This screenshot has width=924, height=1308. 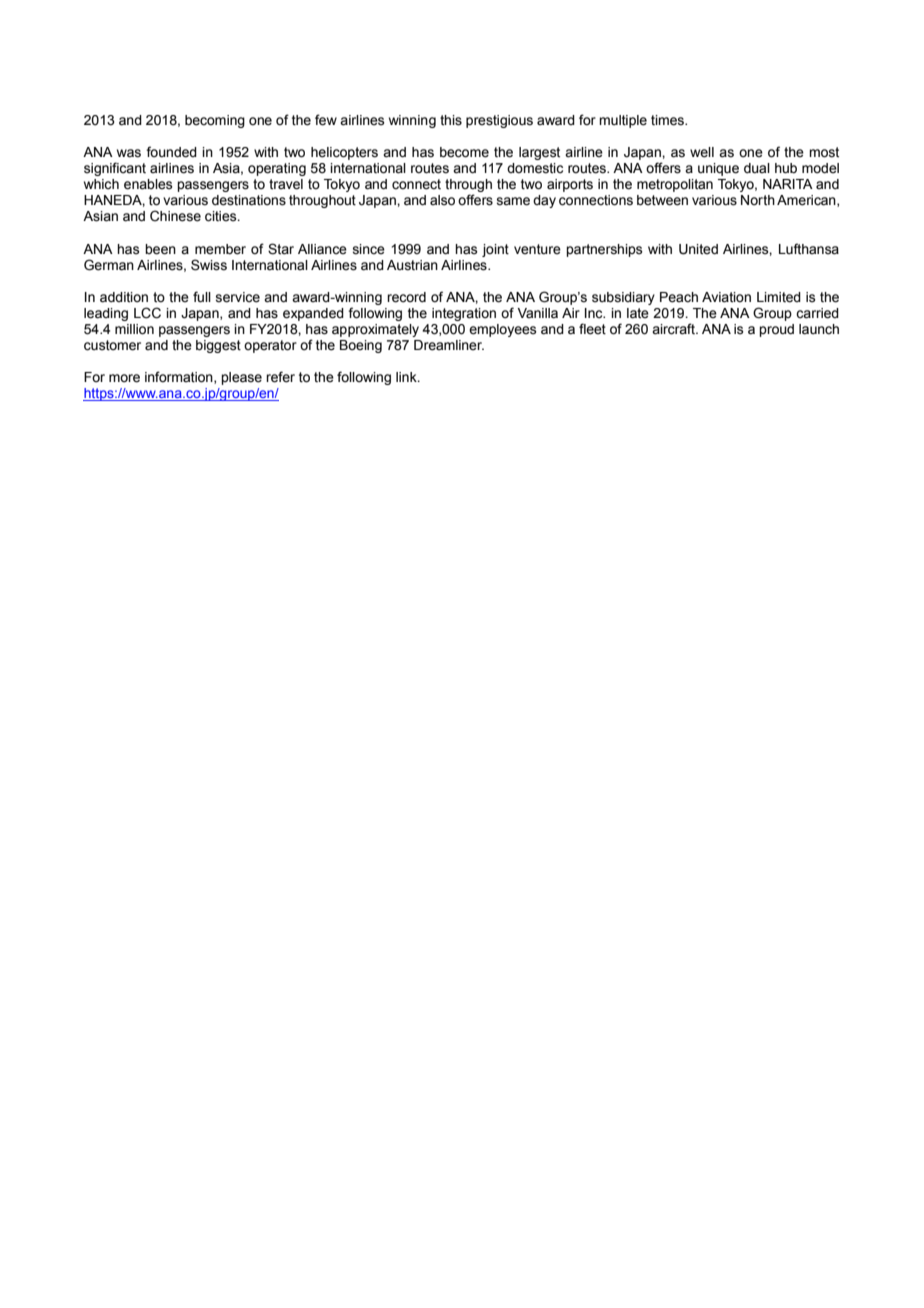 I want to click on been, so click(x=160, y=249).
